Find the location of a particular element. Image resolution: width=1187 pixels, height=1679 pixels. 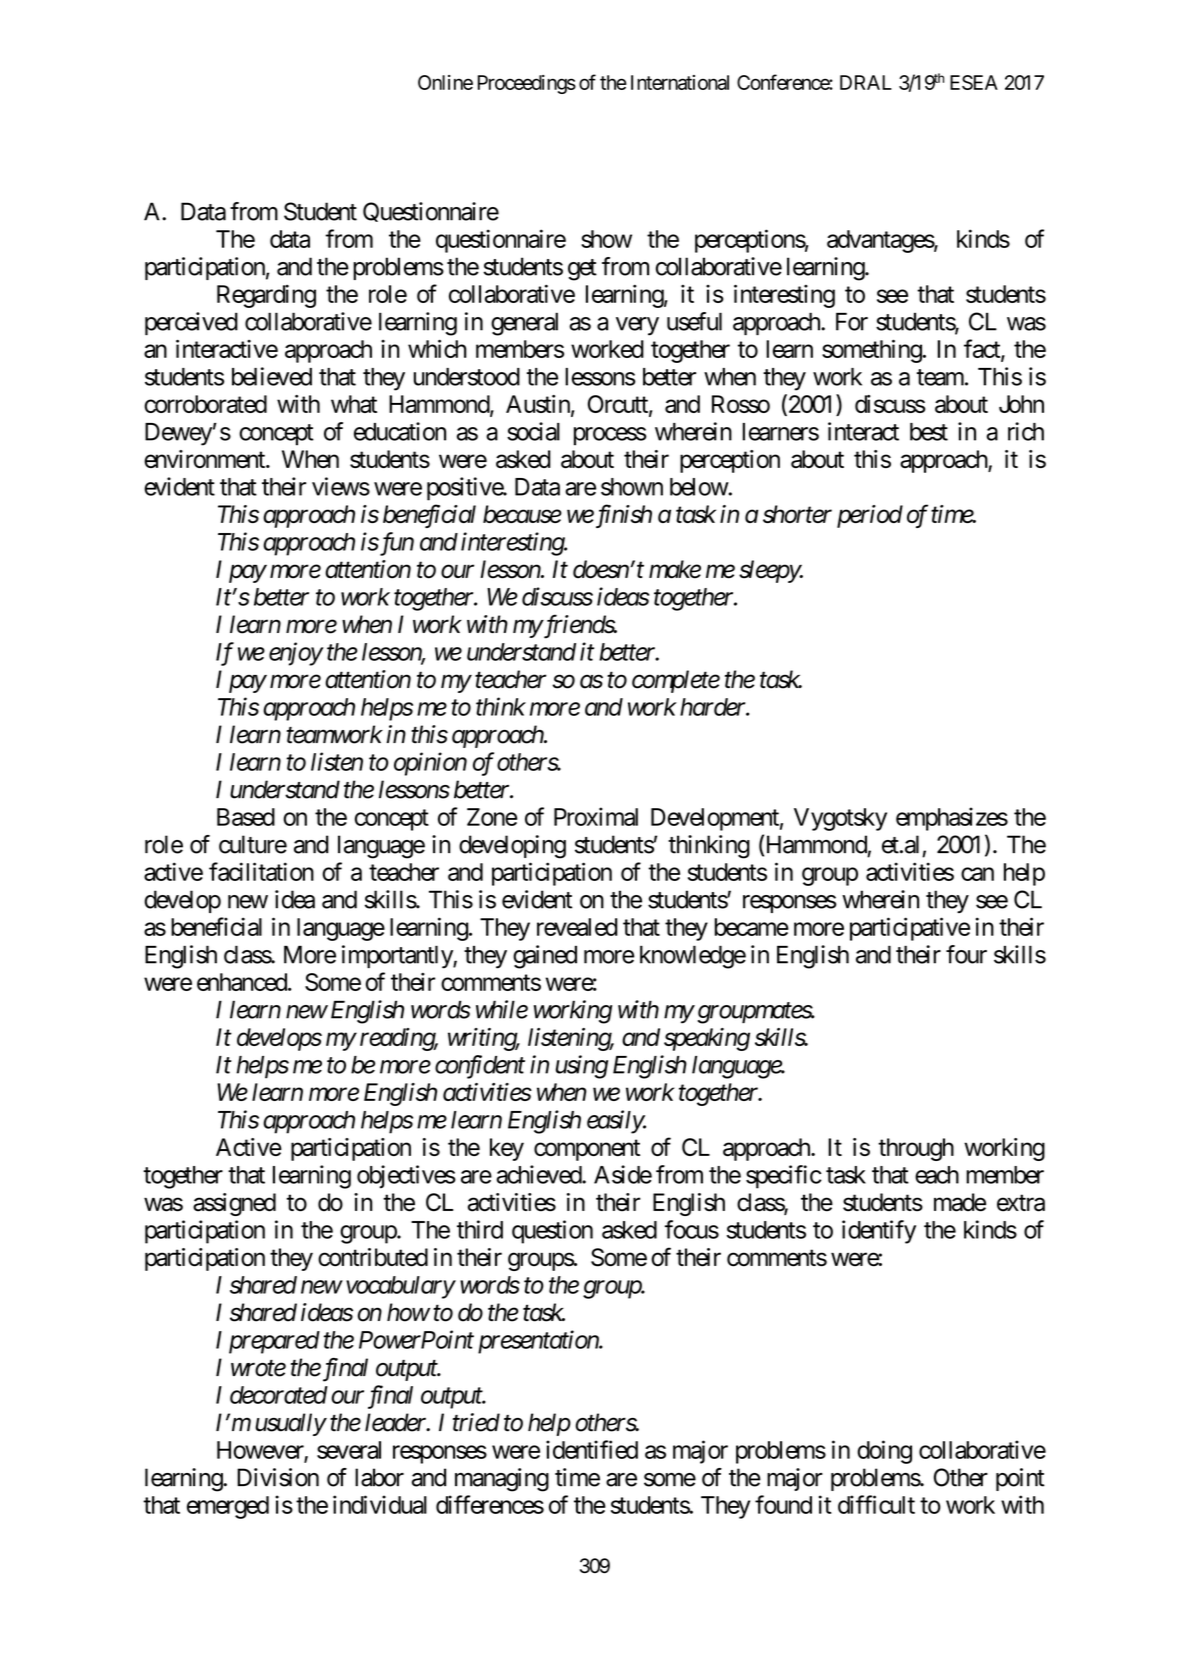

Proximal is located at coordinates (596, 816).
